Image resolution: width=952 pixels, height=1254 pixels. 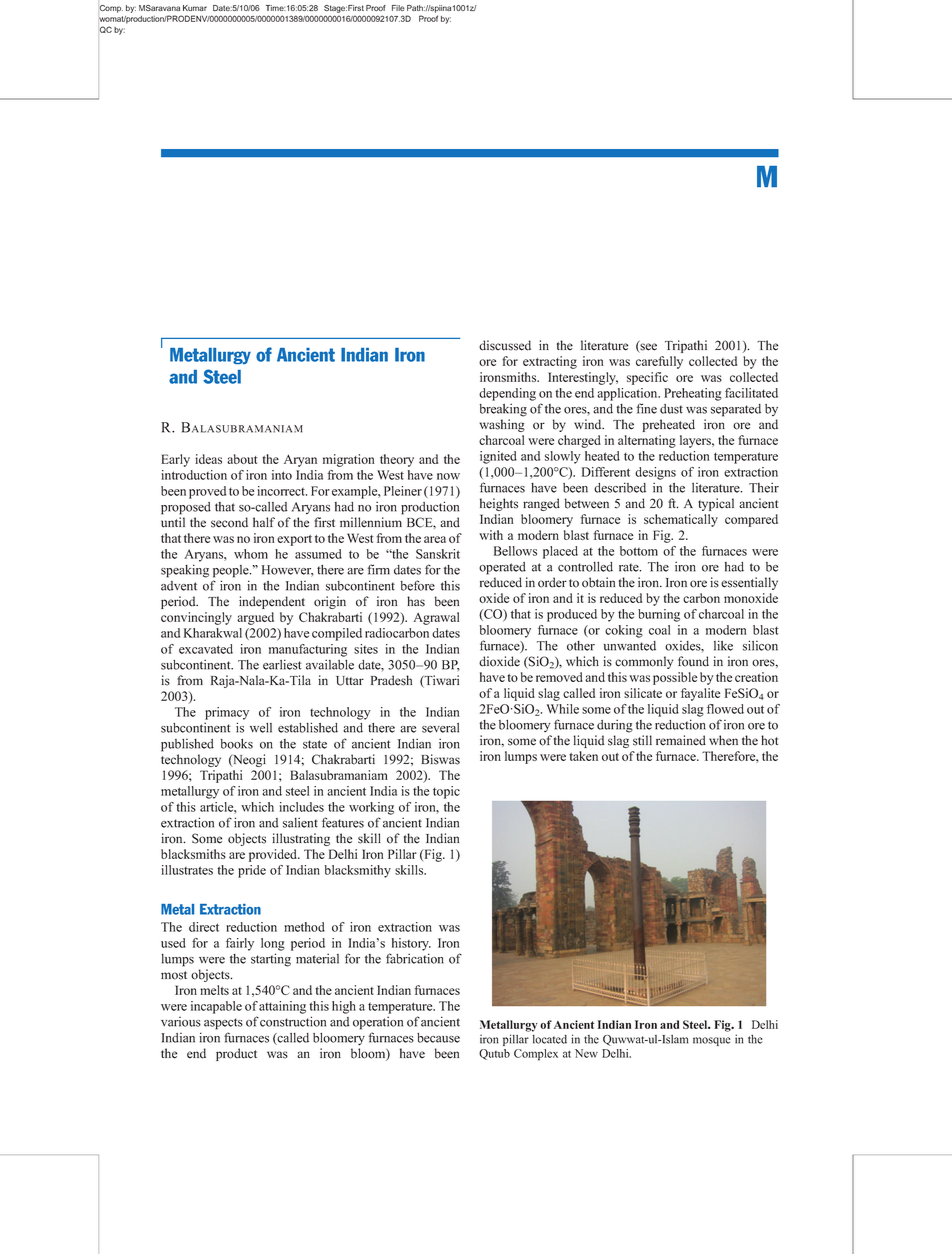 What do you see at coordinates (398, 8) in the page?
I see `File` at bounding box center [398, 8].
